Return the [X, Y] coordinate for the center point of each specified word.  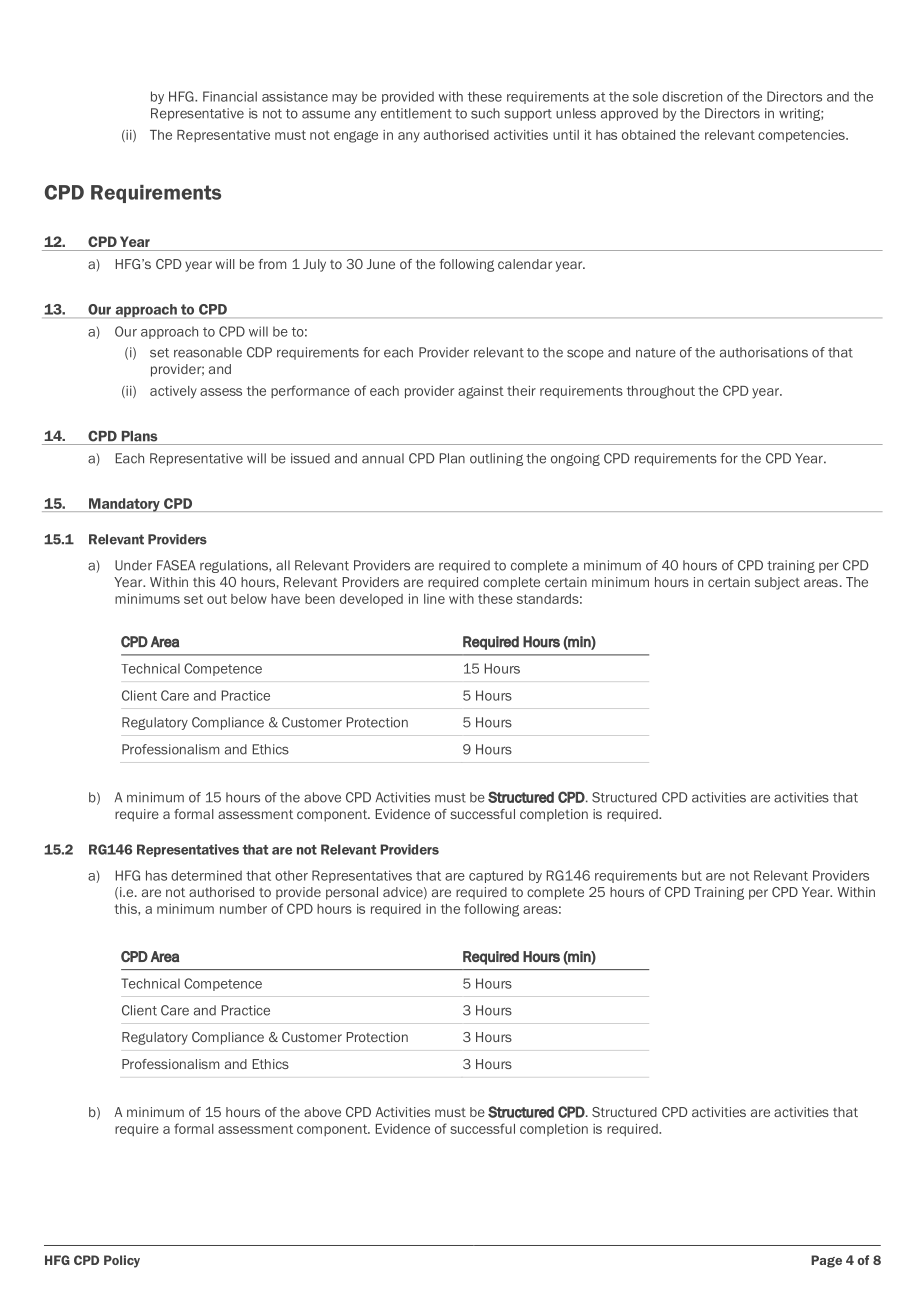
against [481, 392]
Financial [230, 96]
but [692, 875]
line [434, 599]
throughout [661, 392]
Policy [122, 1261]
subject [777, 583]
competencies [802, 136]
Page [826, 1261]
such [485, 113]
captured [496, 876]
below [249, 599]
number [243, 909]
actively [173, 392]
